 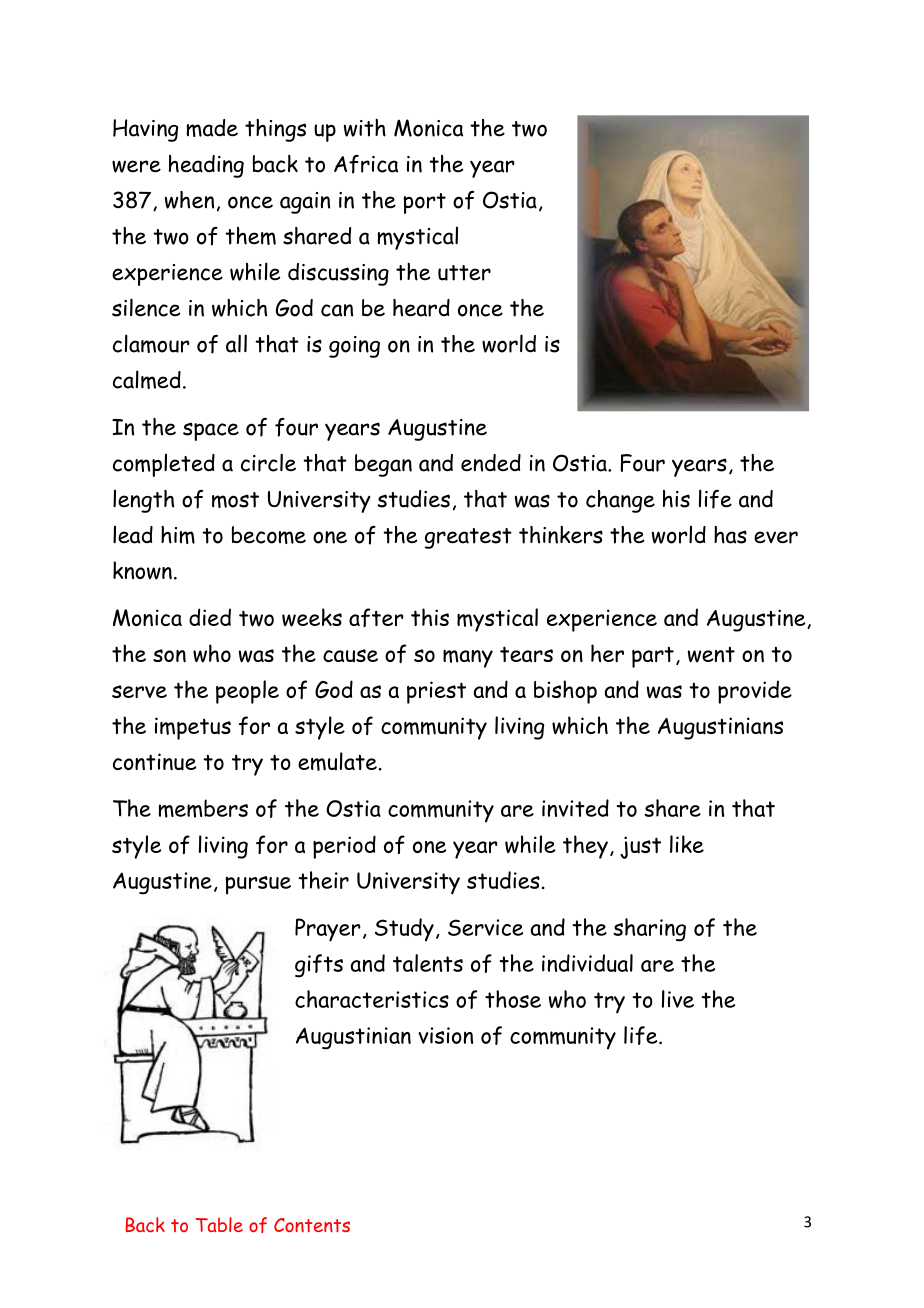 I want to click on went, so click(x=711, y=655).
